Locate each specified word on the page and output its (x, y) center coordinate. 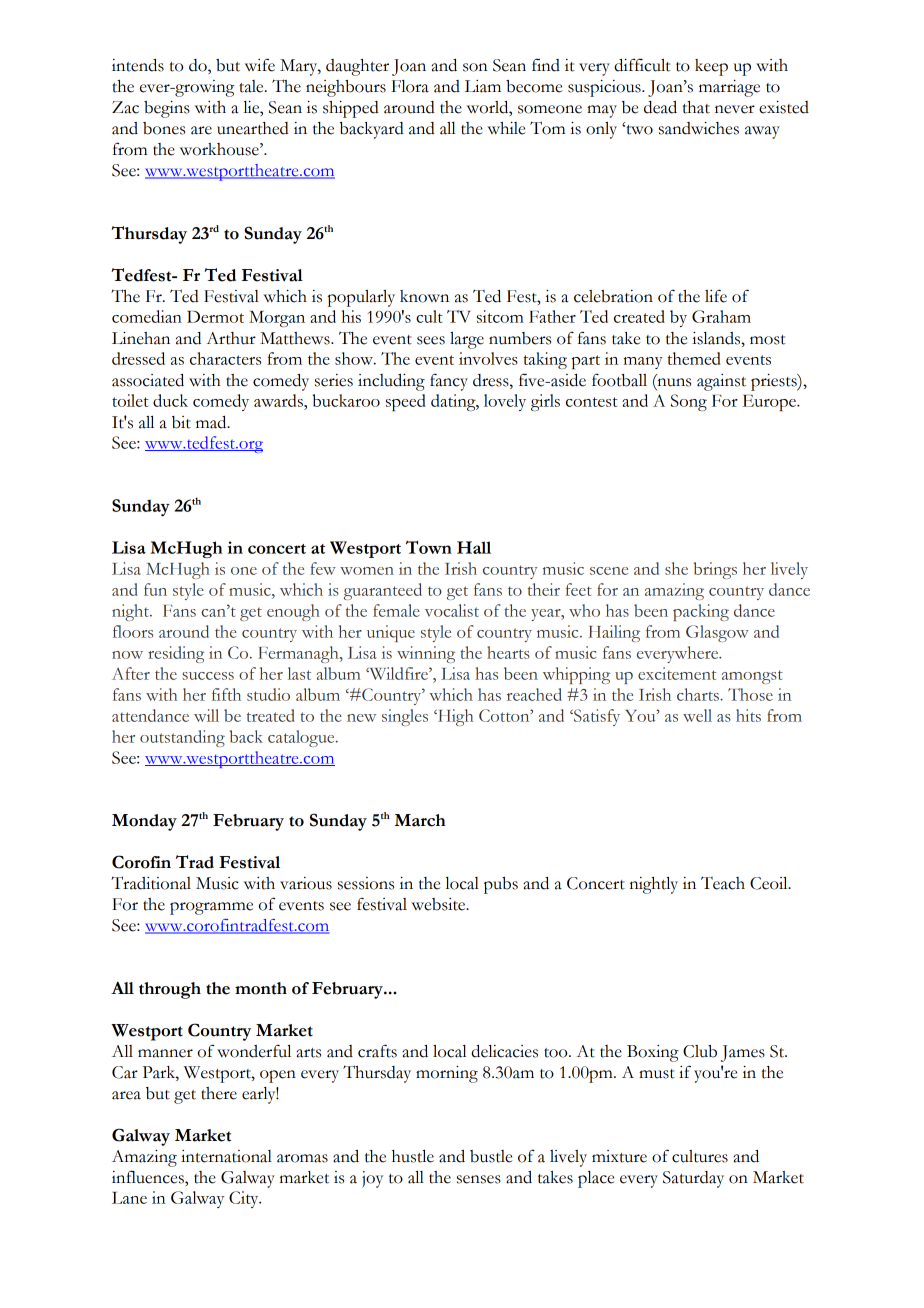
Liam (483, 86)
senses (479, 1179)
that (696, 107)
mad (212, 422)
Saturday (693, 1179)
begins (167, 109)
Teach (723, 883)
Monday (144, 822)
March (420, 820)
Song (689, 402)
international (226, 1156)
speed (406, 402)
